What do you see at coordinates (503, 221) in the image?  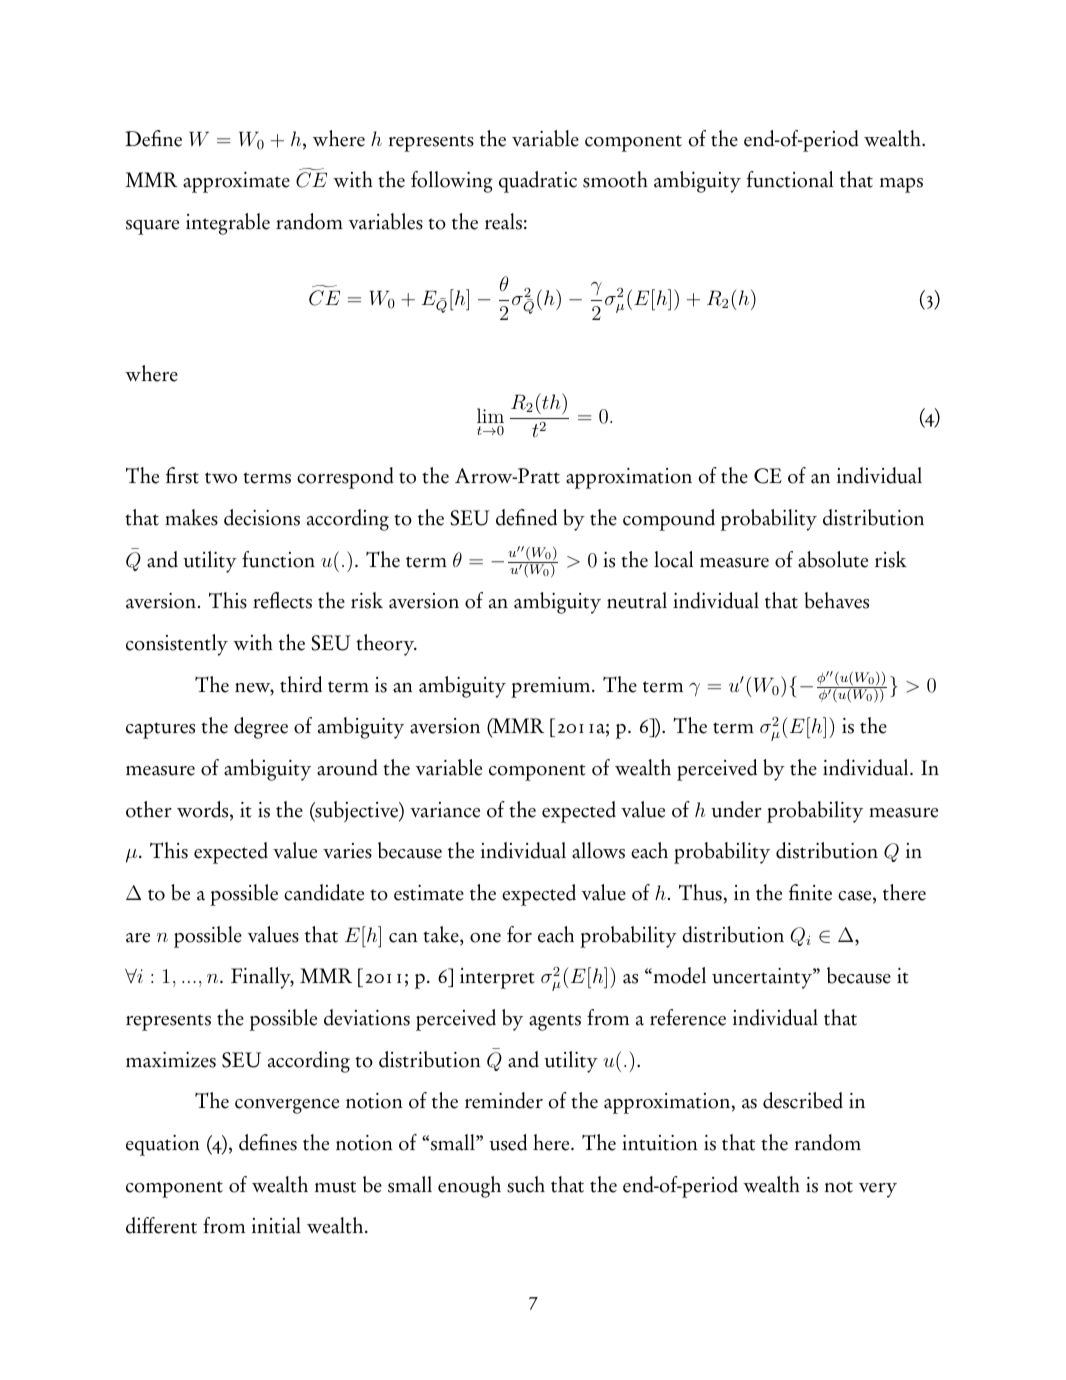 I see `reals` at bounding box center [503, 221].
